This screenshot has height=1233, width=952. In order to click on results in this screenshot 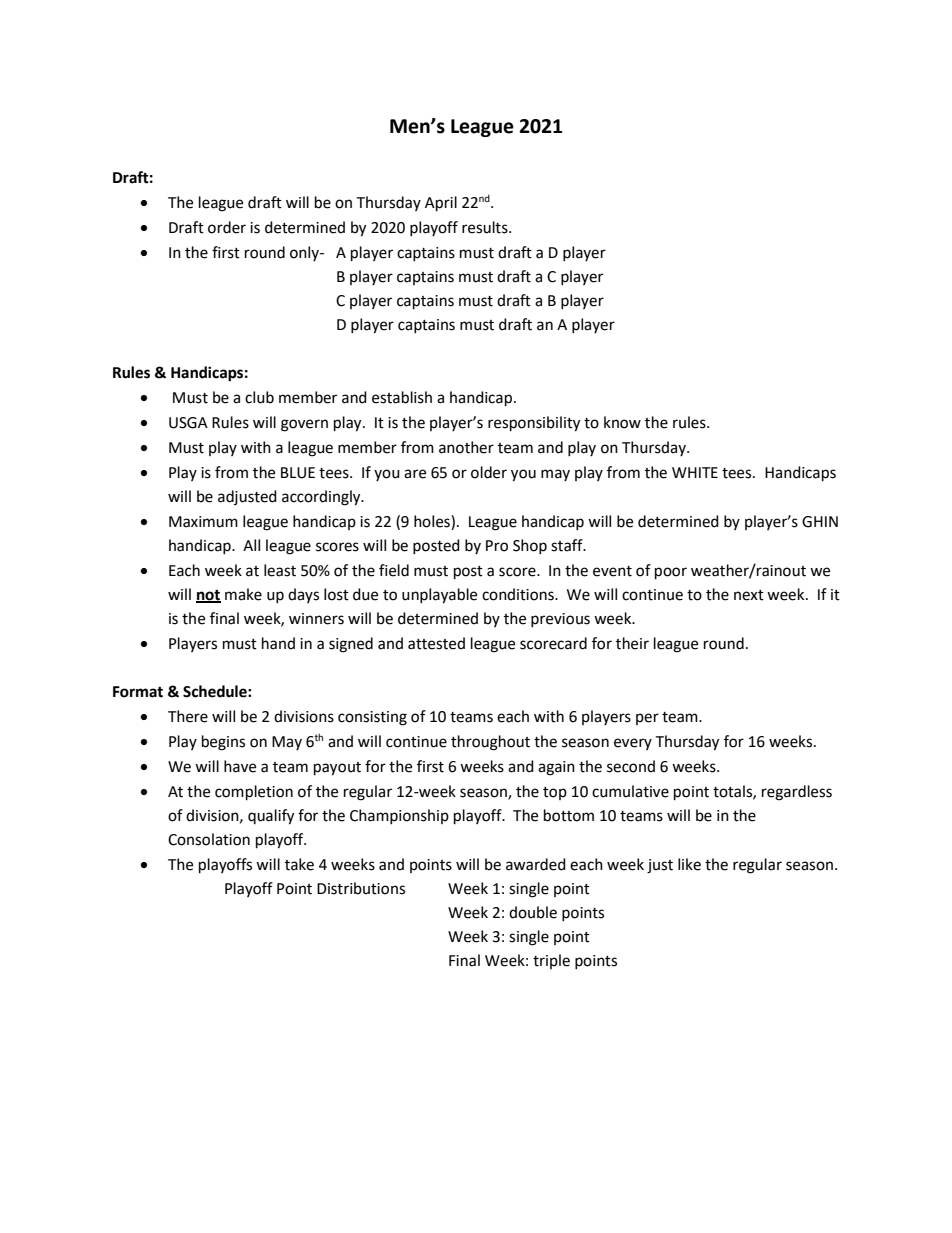, I will do `click(486, 227)`.
